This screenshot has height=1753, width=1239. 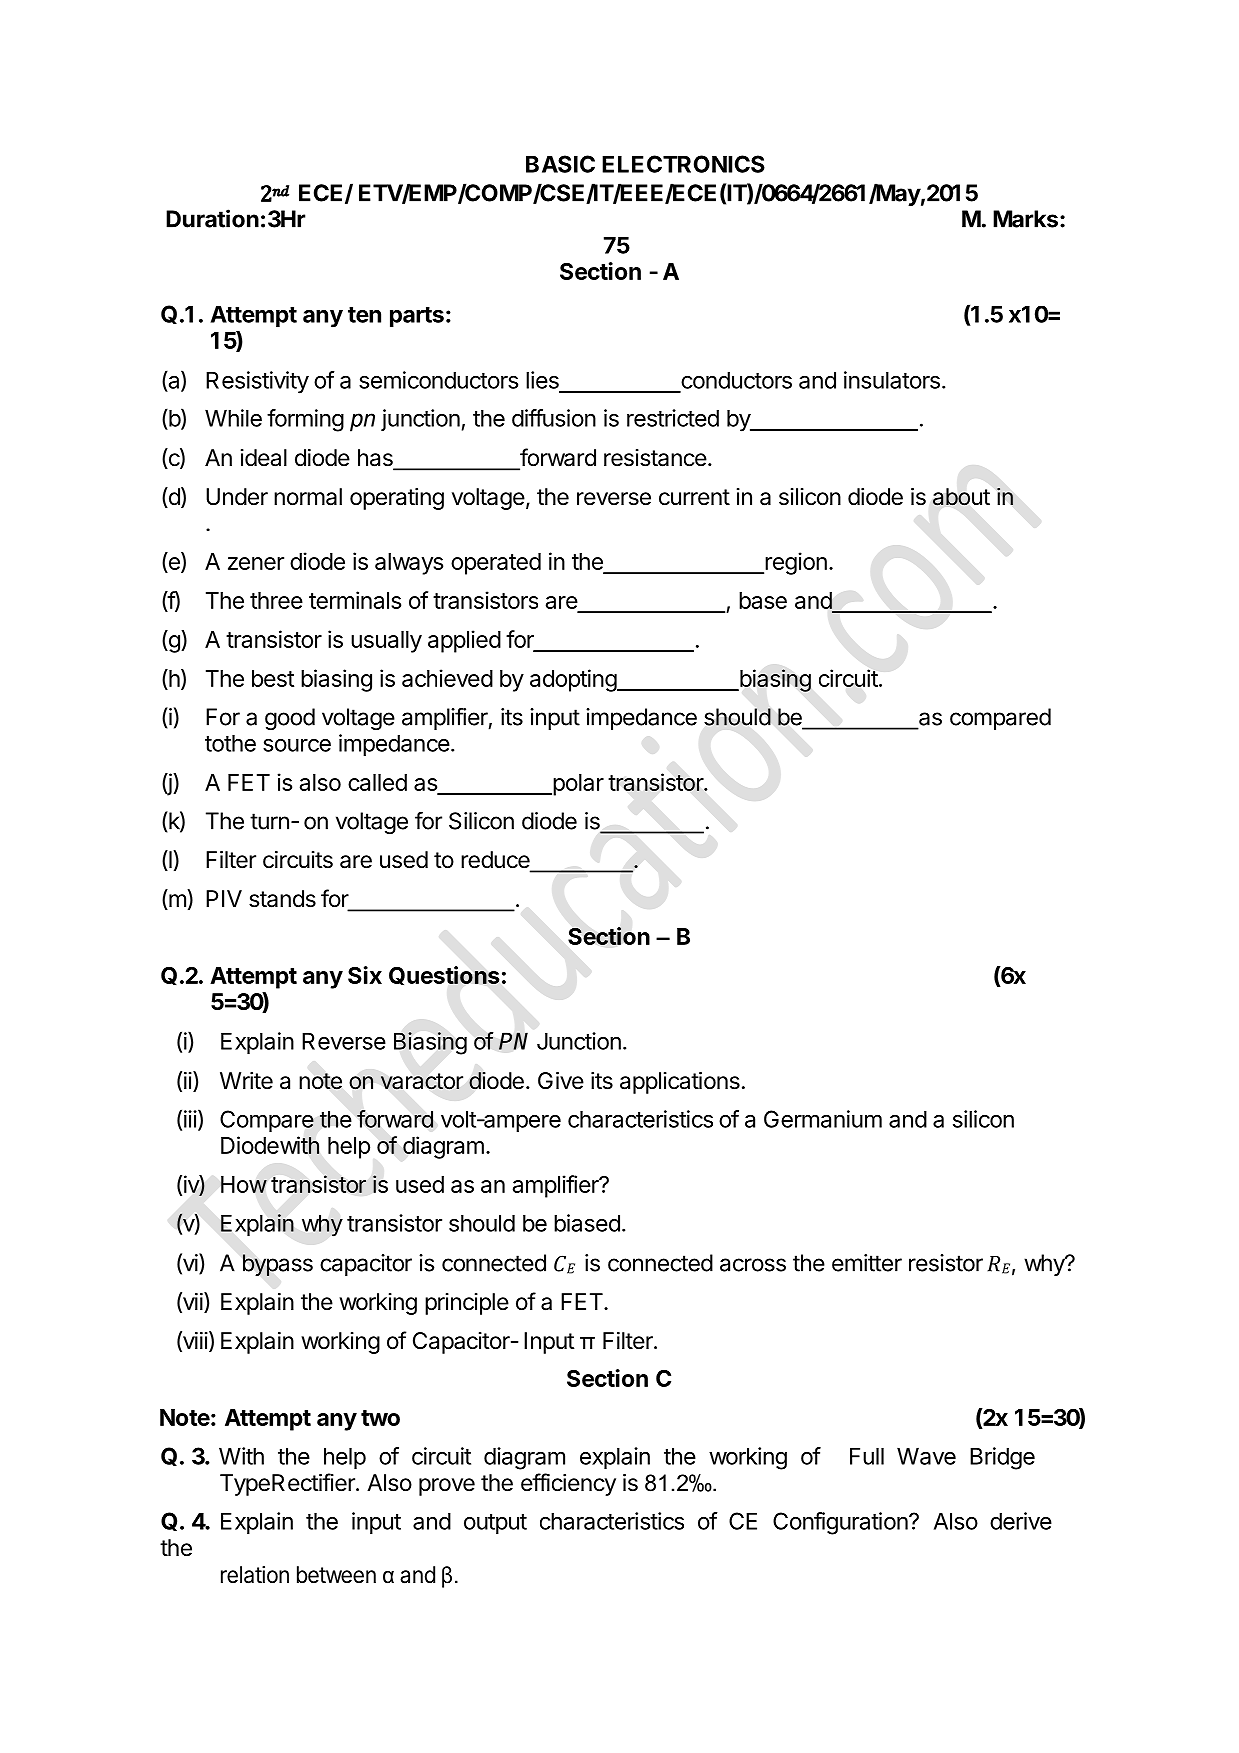 What do you see at coordinates (273, 678) in the screenshot?
I see `best` at bounding box center [273, 678].
